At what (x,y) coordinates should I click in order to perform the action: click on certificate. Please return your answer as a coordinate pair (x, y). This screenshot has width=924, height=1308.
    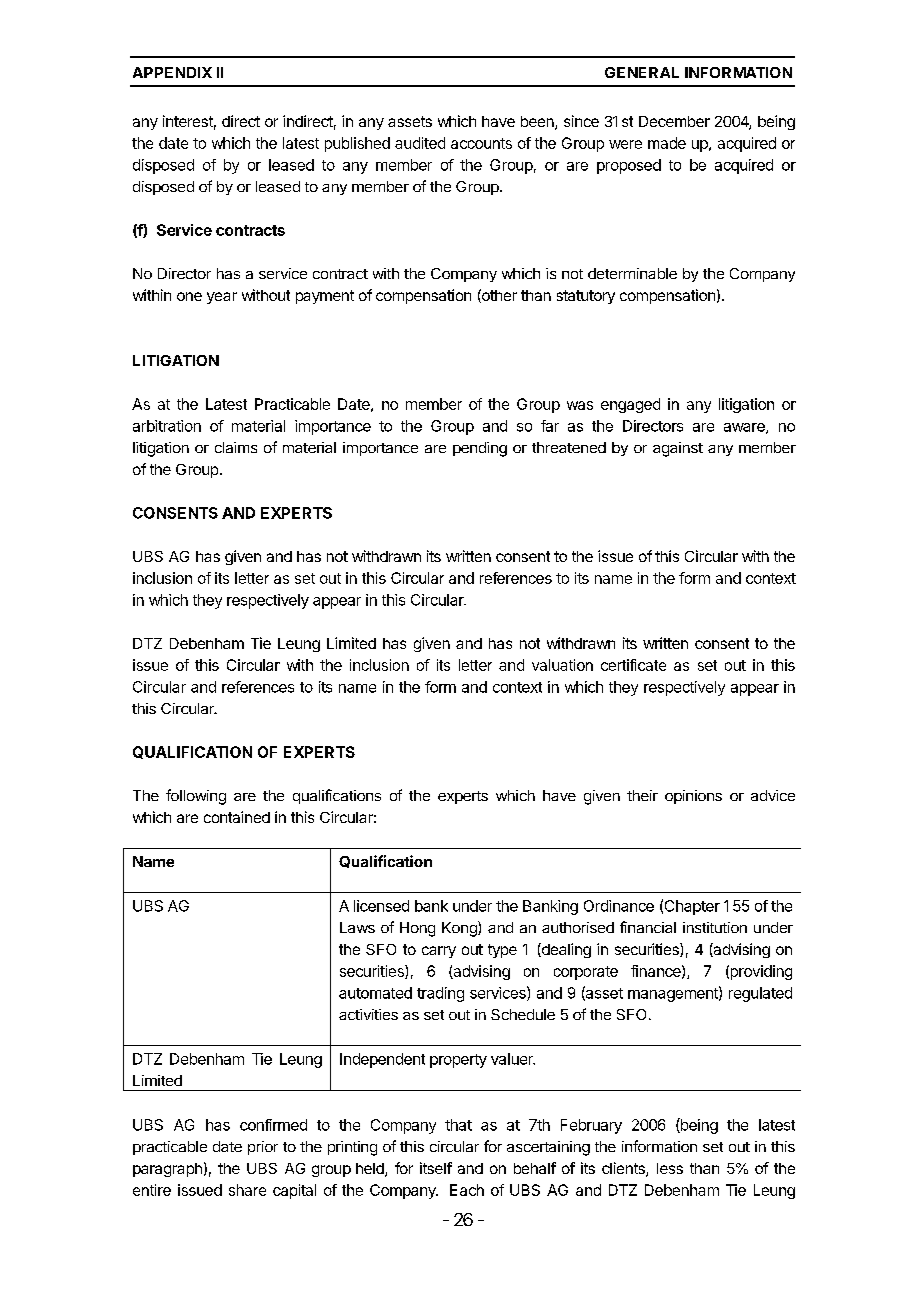
    Looking at the image, I should click on (633, 665).
